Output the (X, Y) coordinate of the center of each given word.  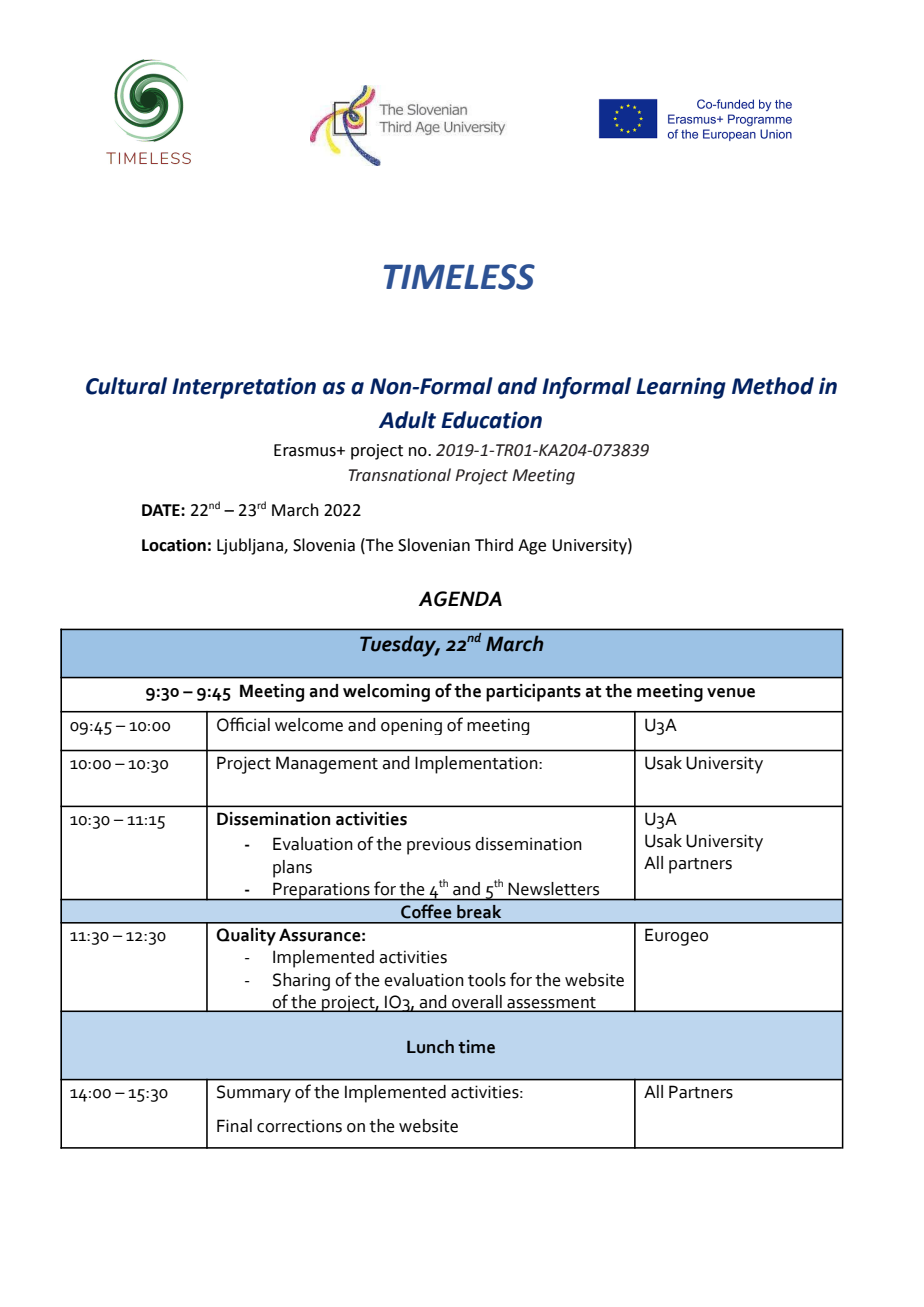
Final (234, 1126)
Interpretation (244, 388)
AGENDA (460, 599)
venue (731, 693)
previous (439, 846)
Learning (681, 388)
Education (491, 420)
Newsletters (553, 889)
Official (243, 724)
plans (292, 869)
